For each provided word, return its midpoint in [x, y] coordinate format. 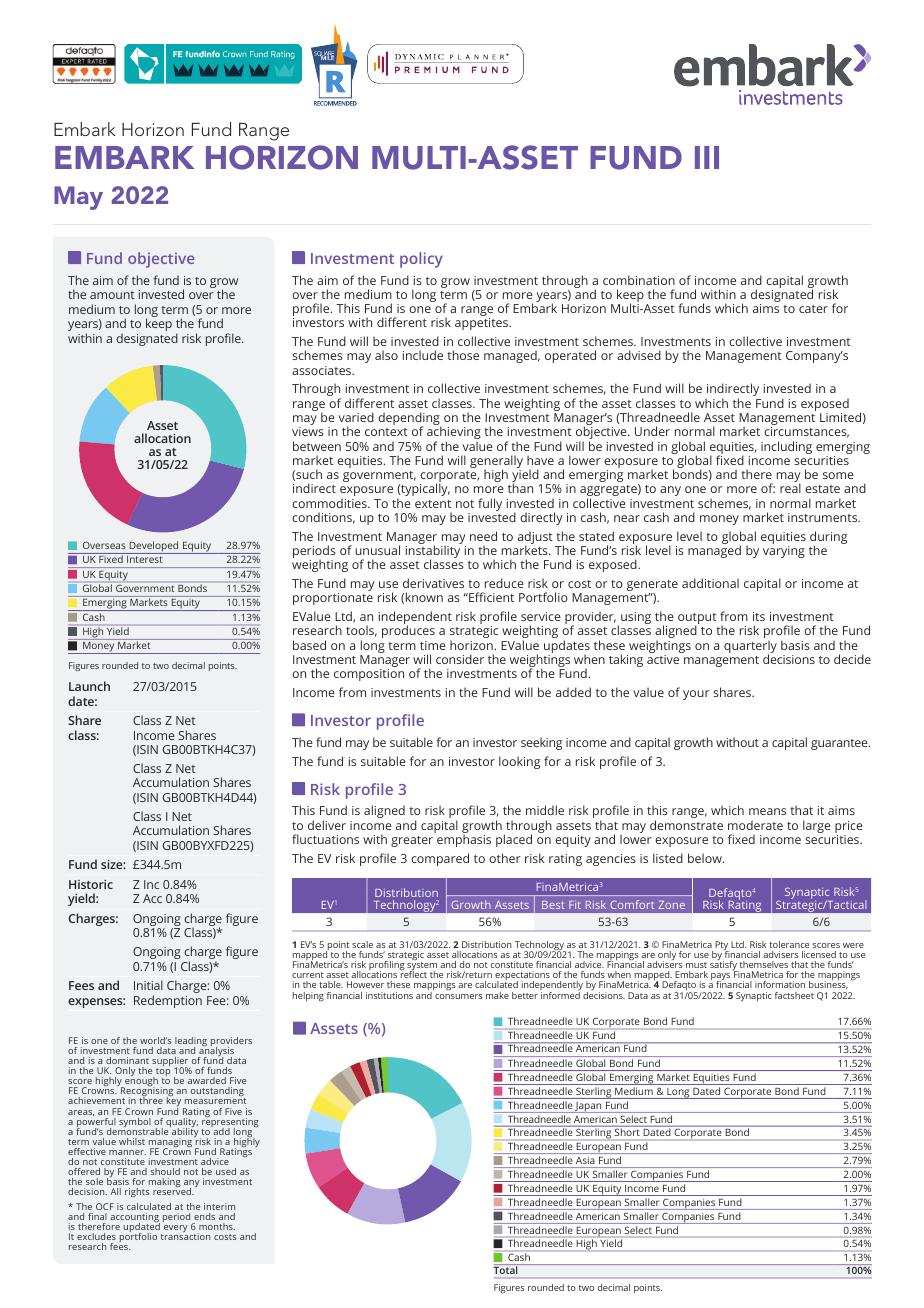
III [707, 157]
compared [440, 859]
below [706, 858]
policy [421, 260]
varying [784, 552]
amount [112, 295]
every [176, 1228]
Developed [154, 547]
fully [490, 504]
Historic [91, 884]
